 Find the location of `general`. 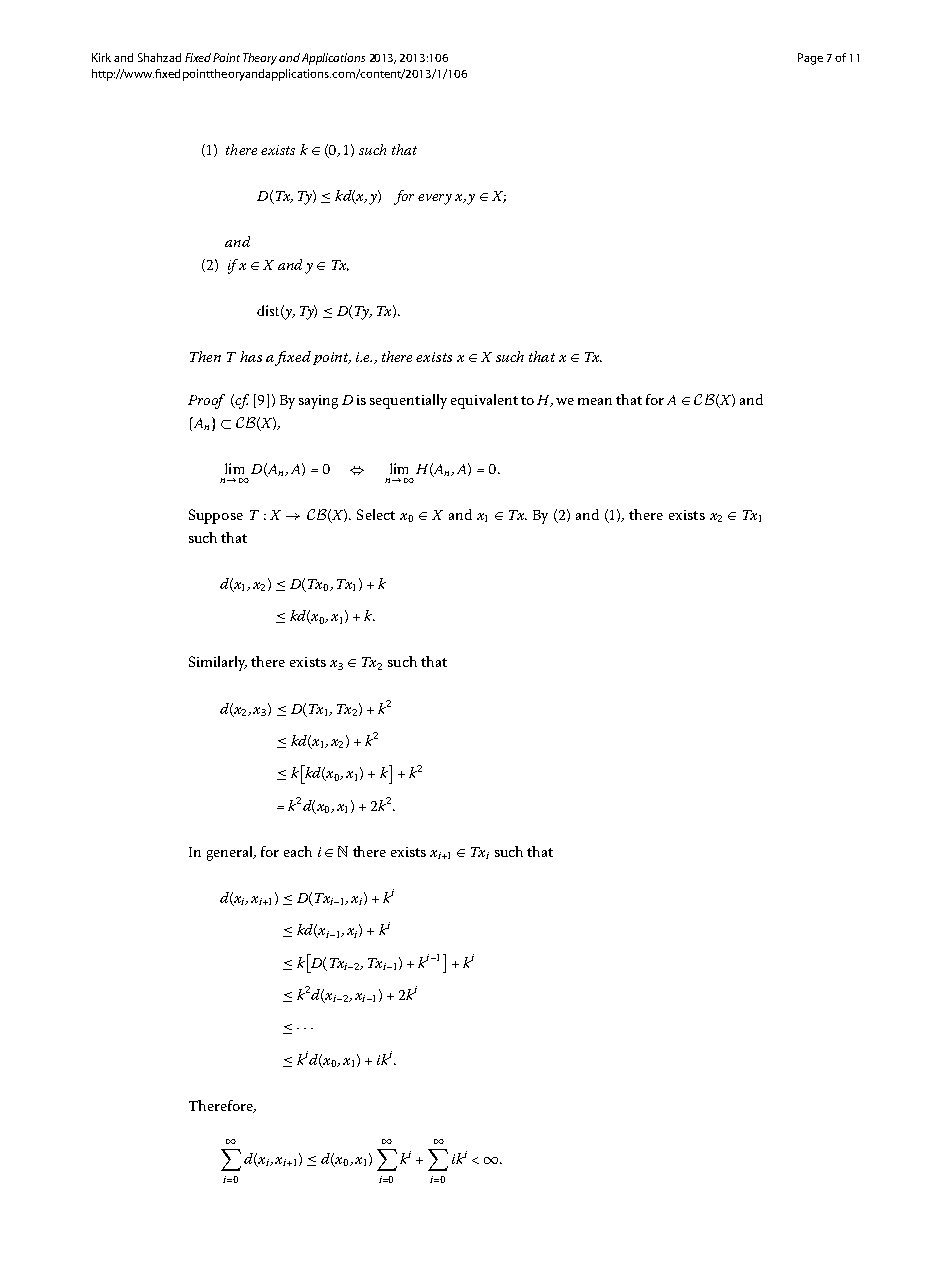

general is located at coordinates (231, 853).
